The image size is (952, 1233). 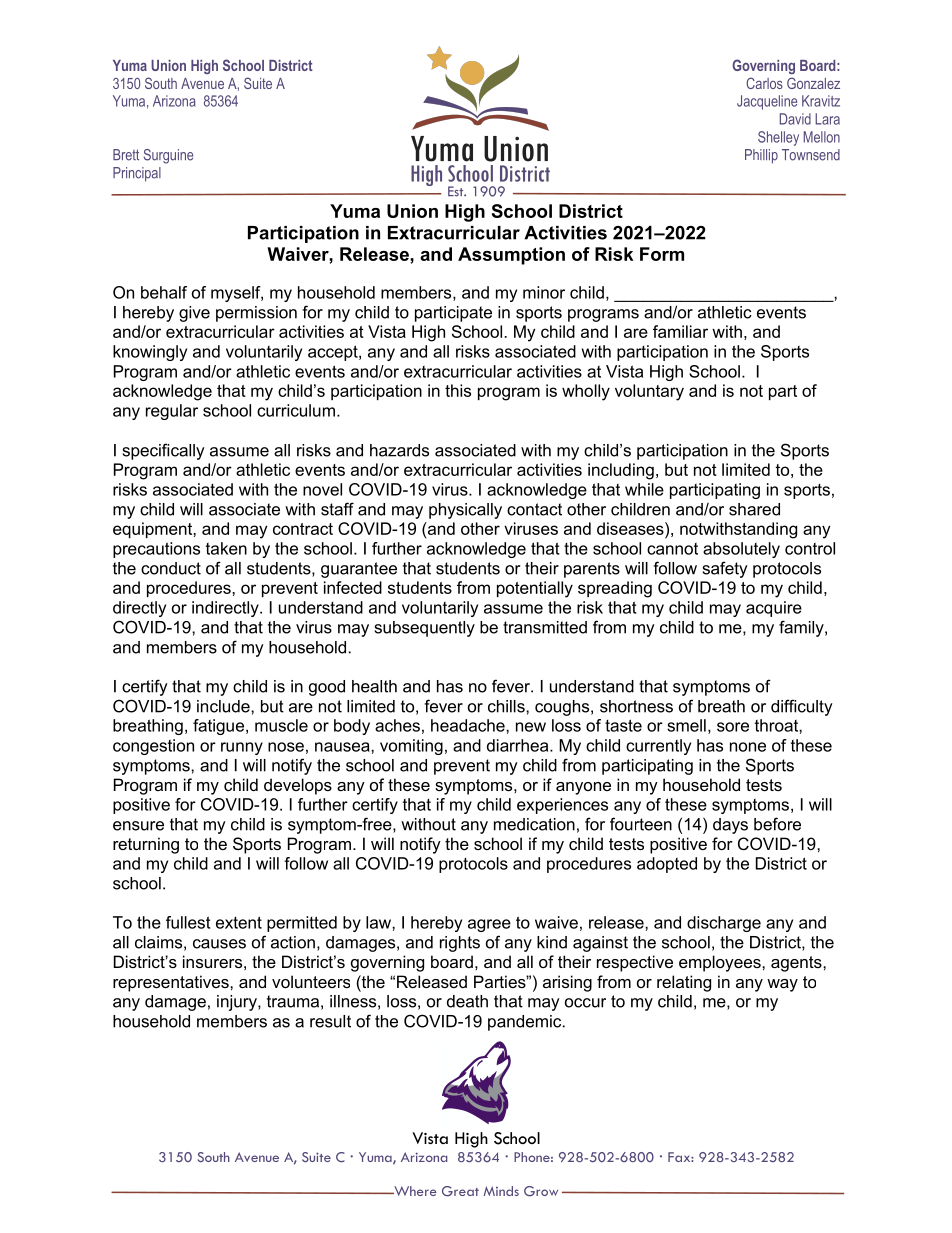 I want to click on Great, so click(x=460, y=1191).
